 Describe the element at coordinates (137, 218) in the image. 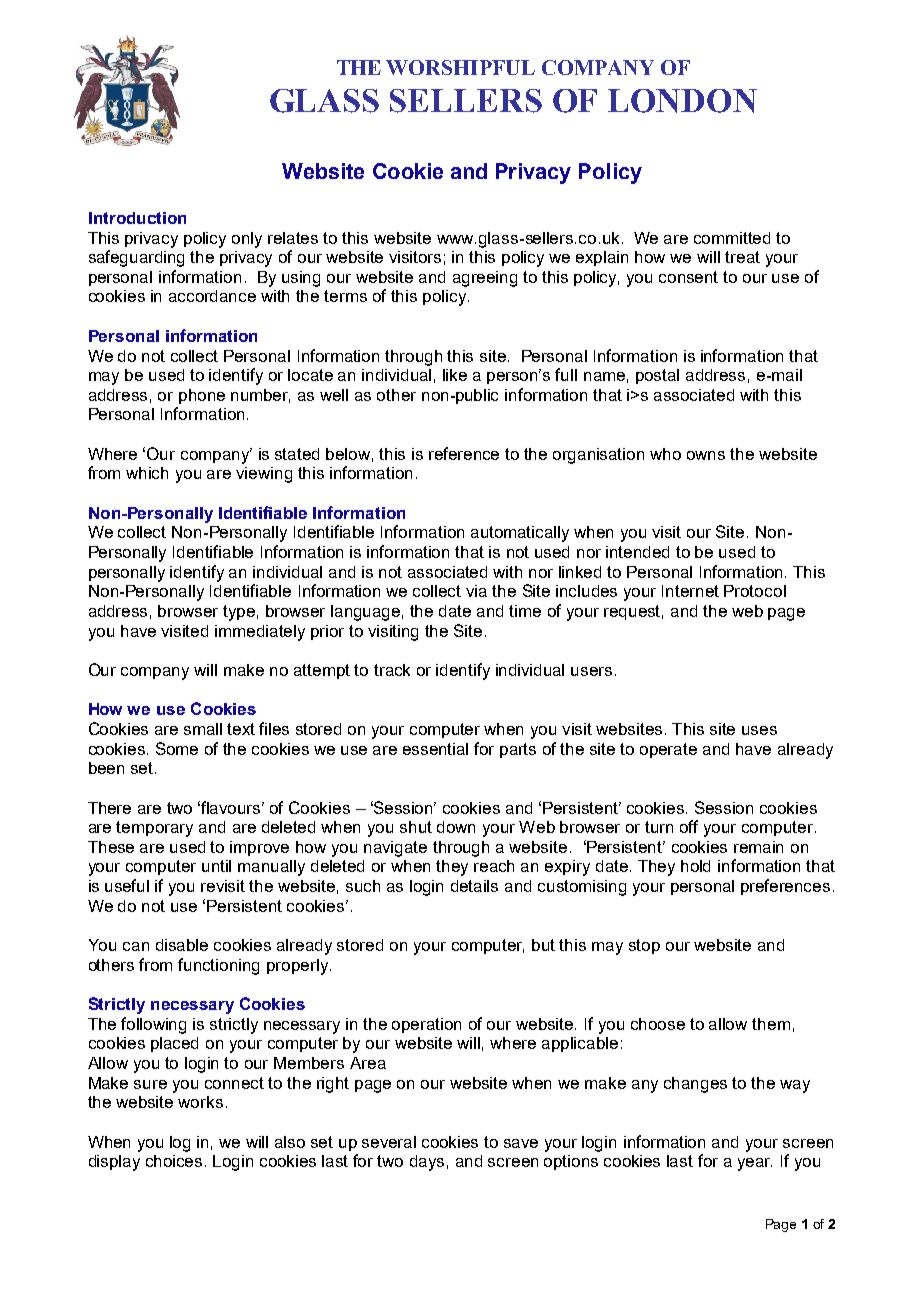

I see `Introduction` at that location.
